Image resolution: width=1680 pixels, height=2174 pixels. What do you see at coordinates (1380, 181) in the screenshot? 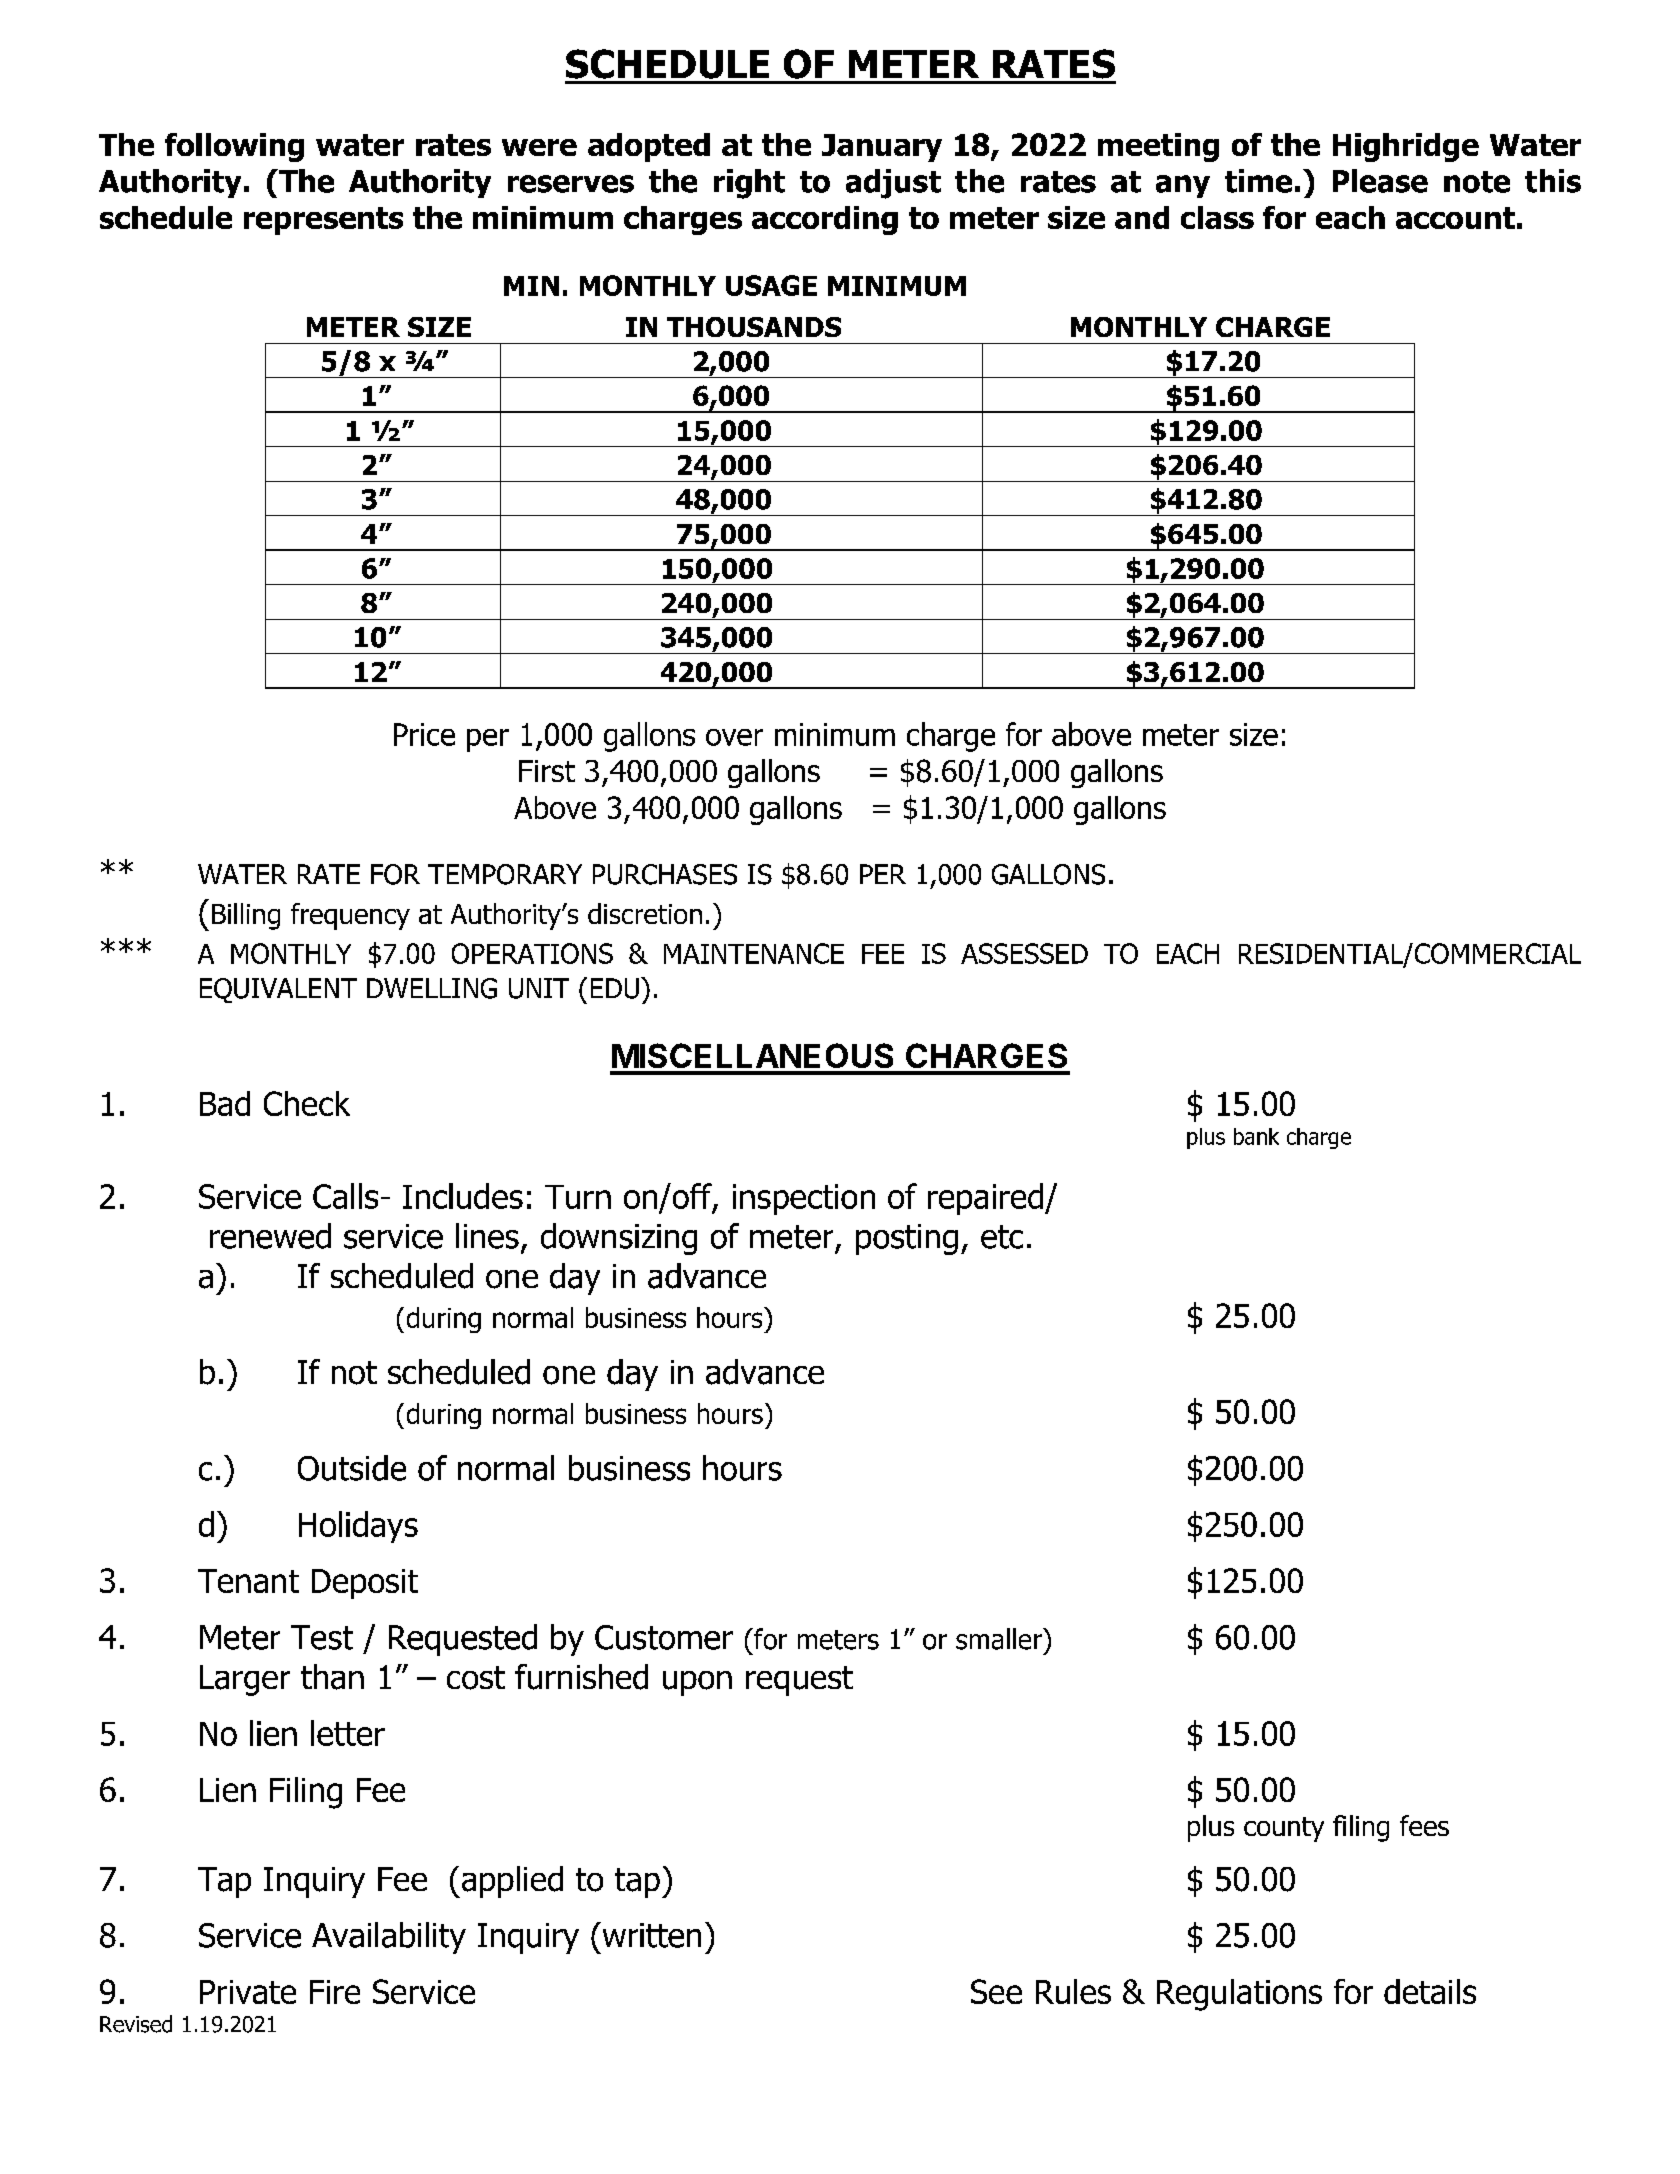
I see `Please` at bounding box center [1380, 181].
